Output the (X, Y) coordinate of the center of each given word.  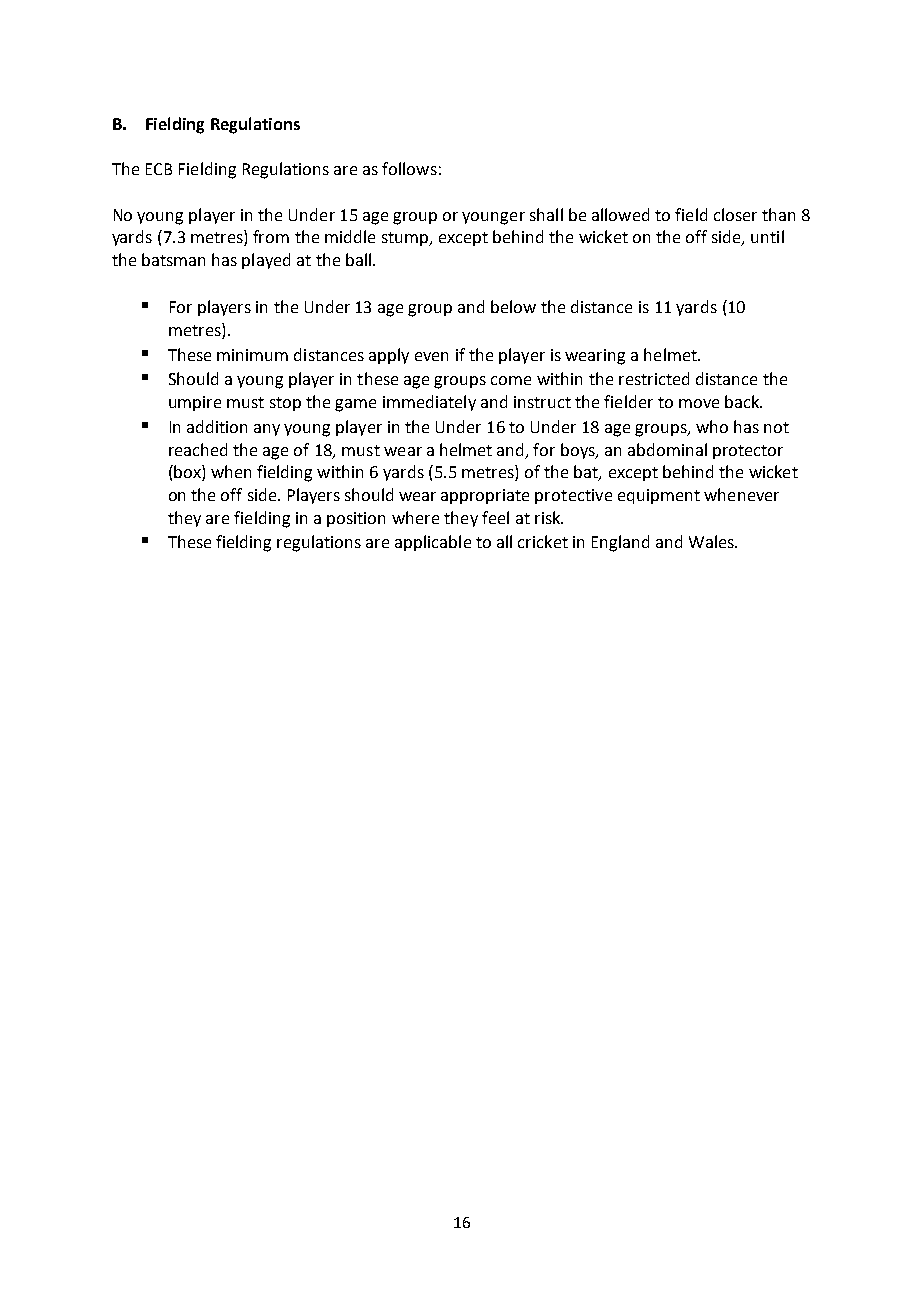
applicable (433, 543)
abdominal (667, 449)
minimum (252, 355)
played (266, 261)
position (356, 519)
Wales (712, 541)
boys (579, 451)
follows (409, 168)
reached (198, 449)
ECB (159, 169)
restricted (654, 378)
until (767, 236)
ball (358, 259)
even (431, 356)
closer (735, 214)
